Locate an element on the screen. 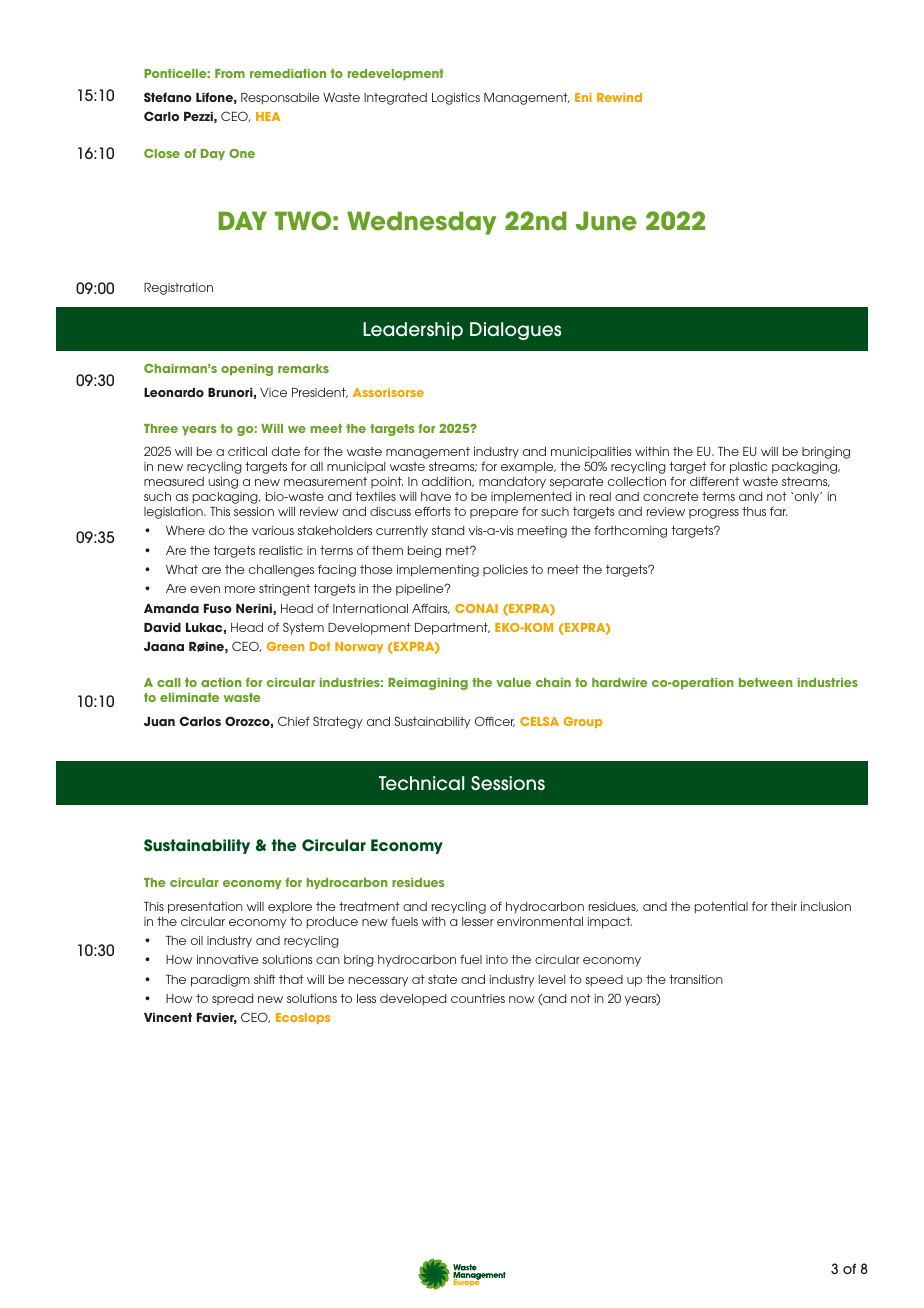  Rewind is located at coordinates (619, 97).
